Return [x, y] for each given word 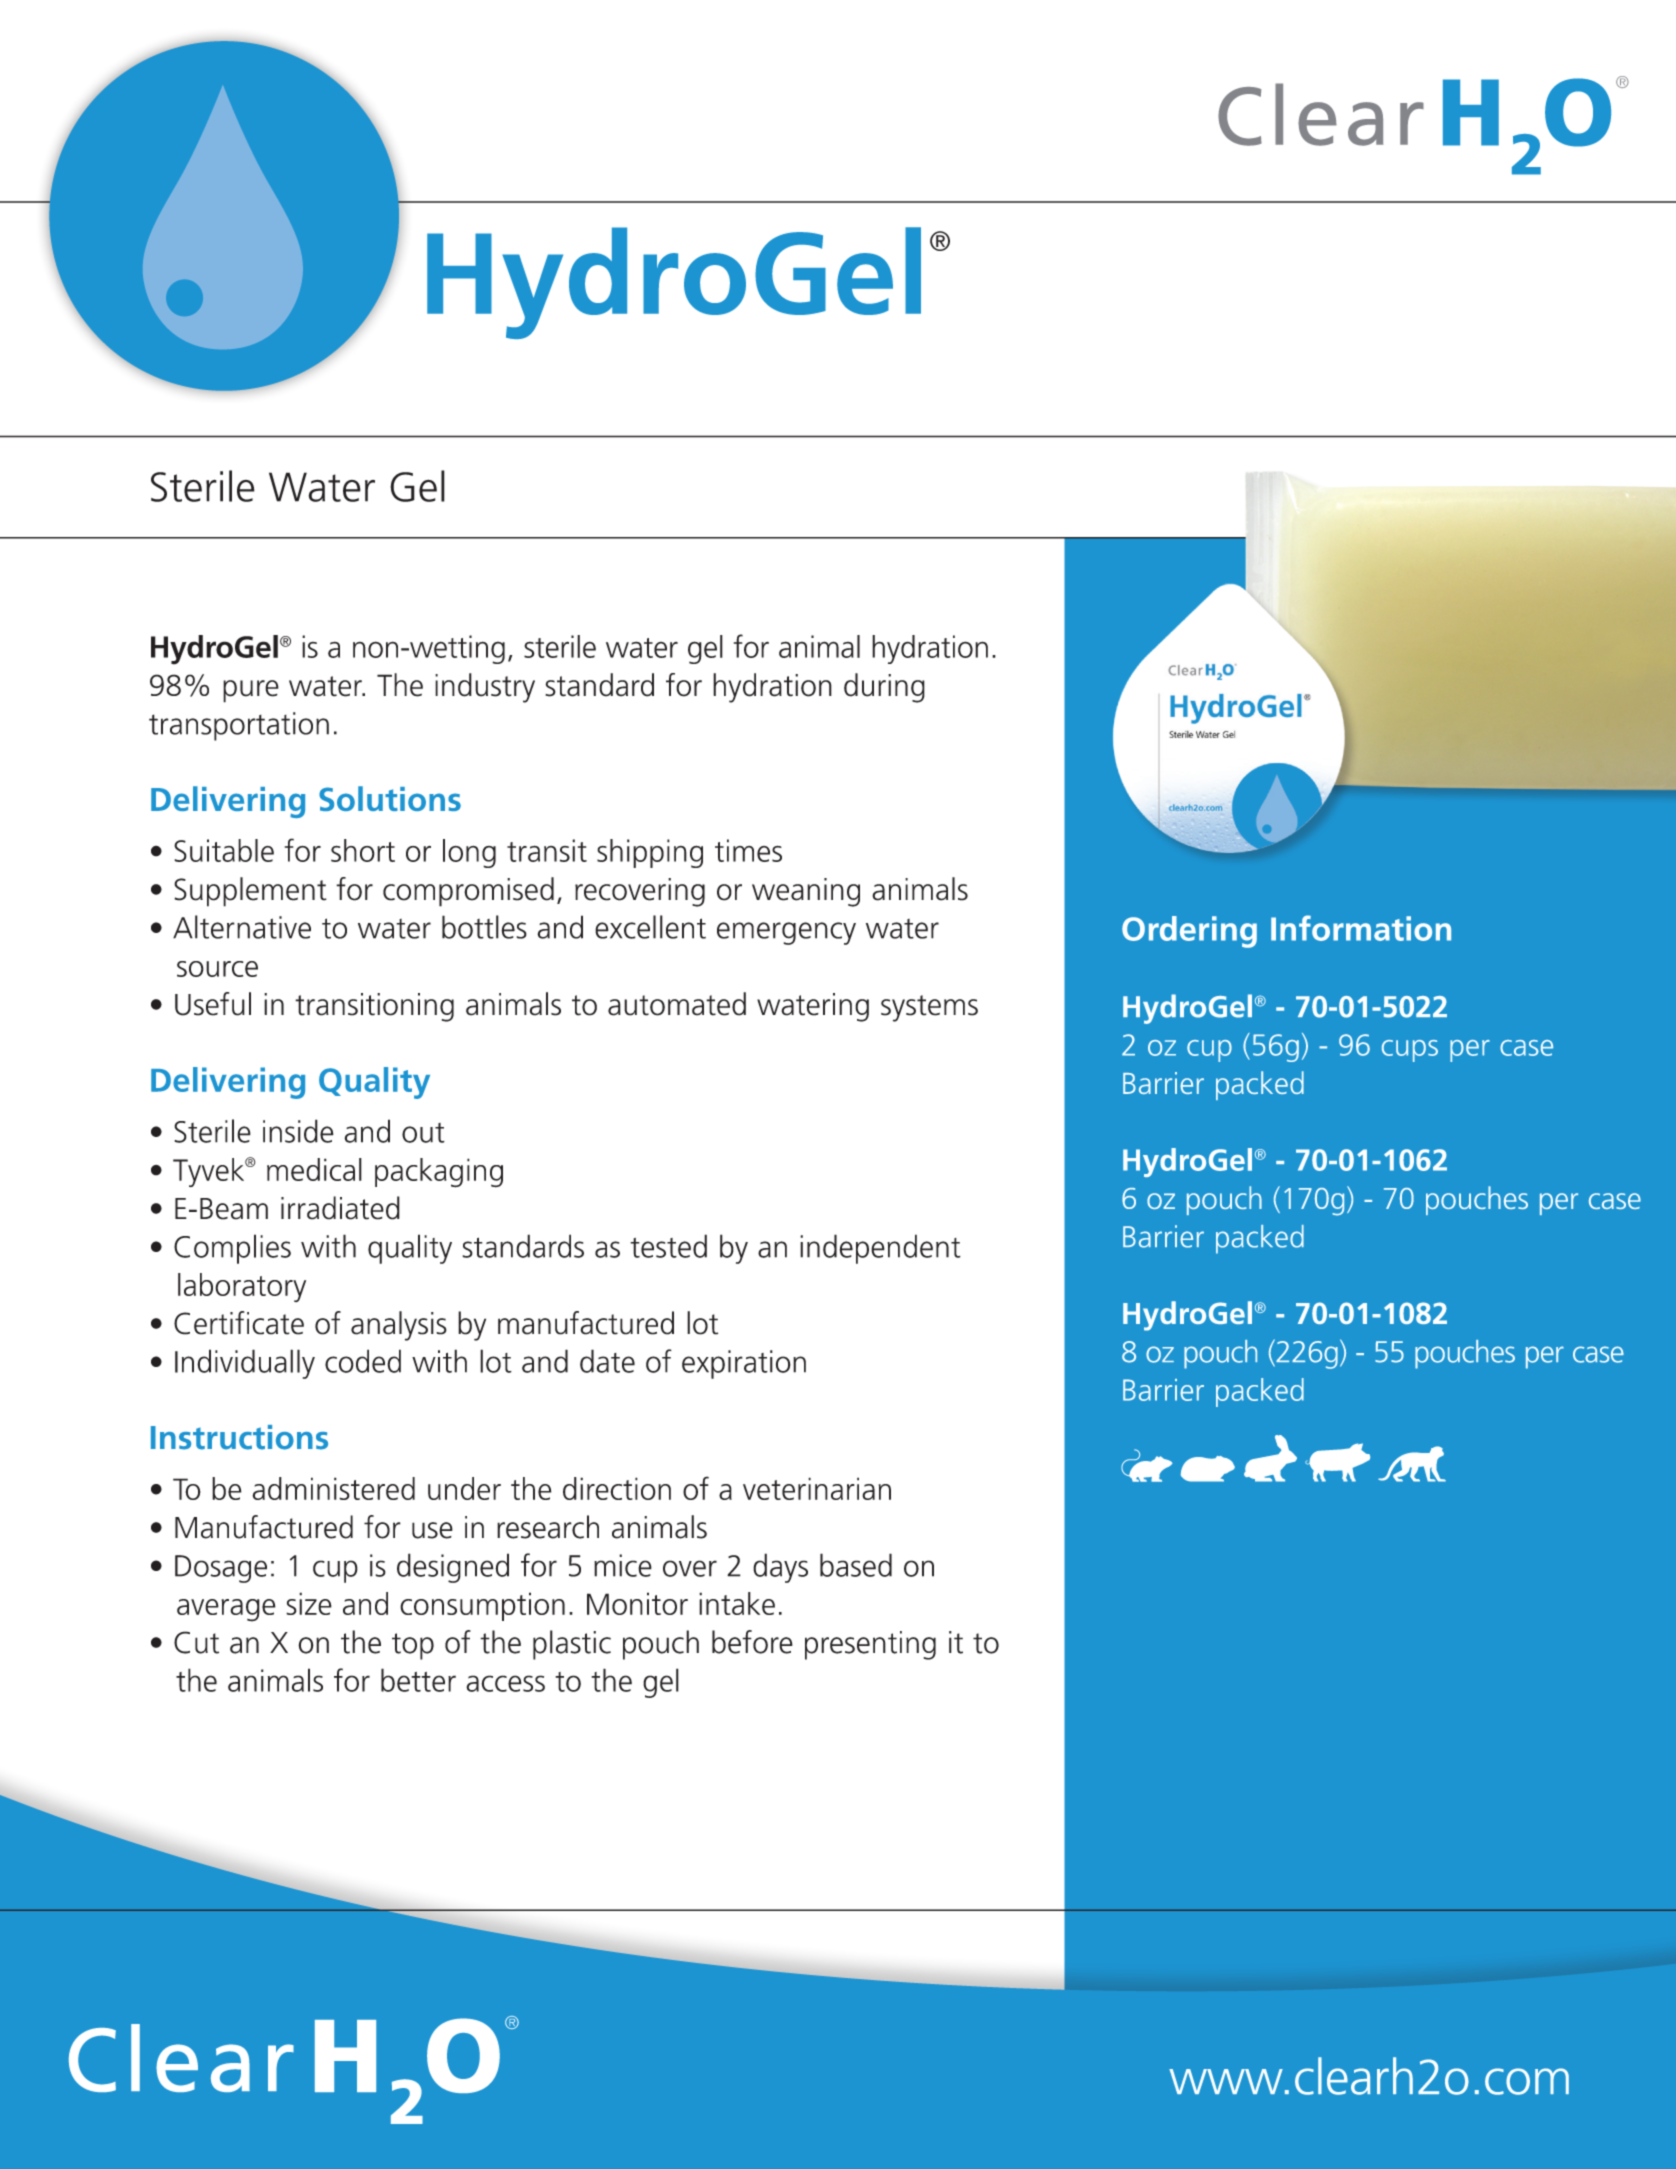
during [884, 688]
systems [929, 1008]
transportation [239, 726]
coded [363, 1361]
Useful [213, 1004]
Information [1361, 928]
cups [1410, 1051]
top [413, 1646]
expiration [744, 1364]
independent [880, 1249]
